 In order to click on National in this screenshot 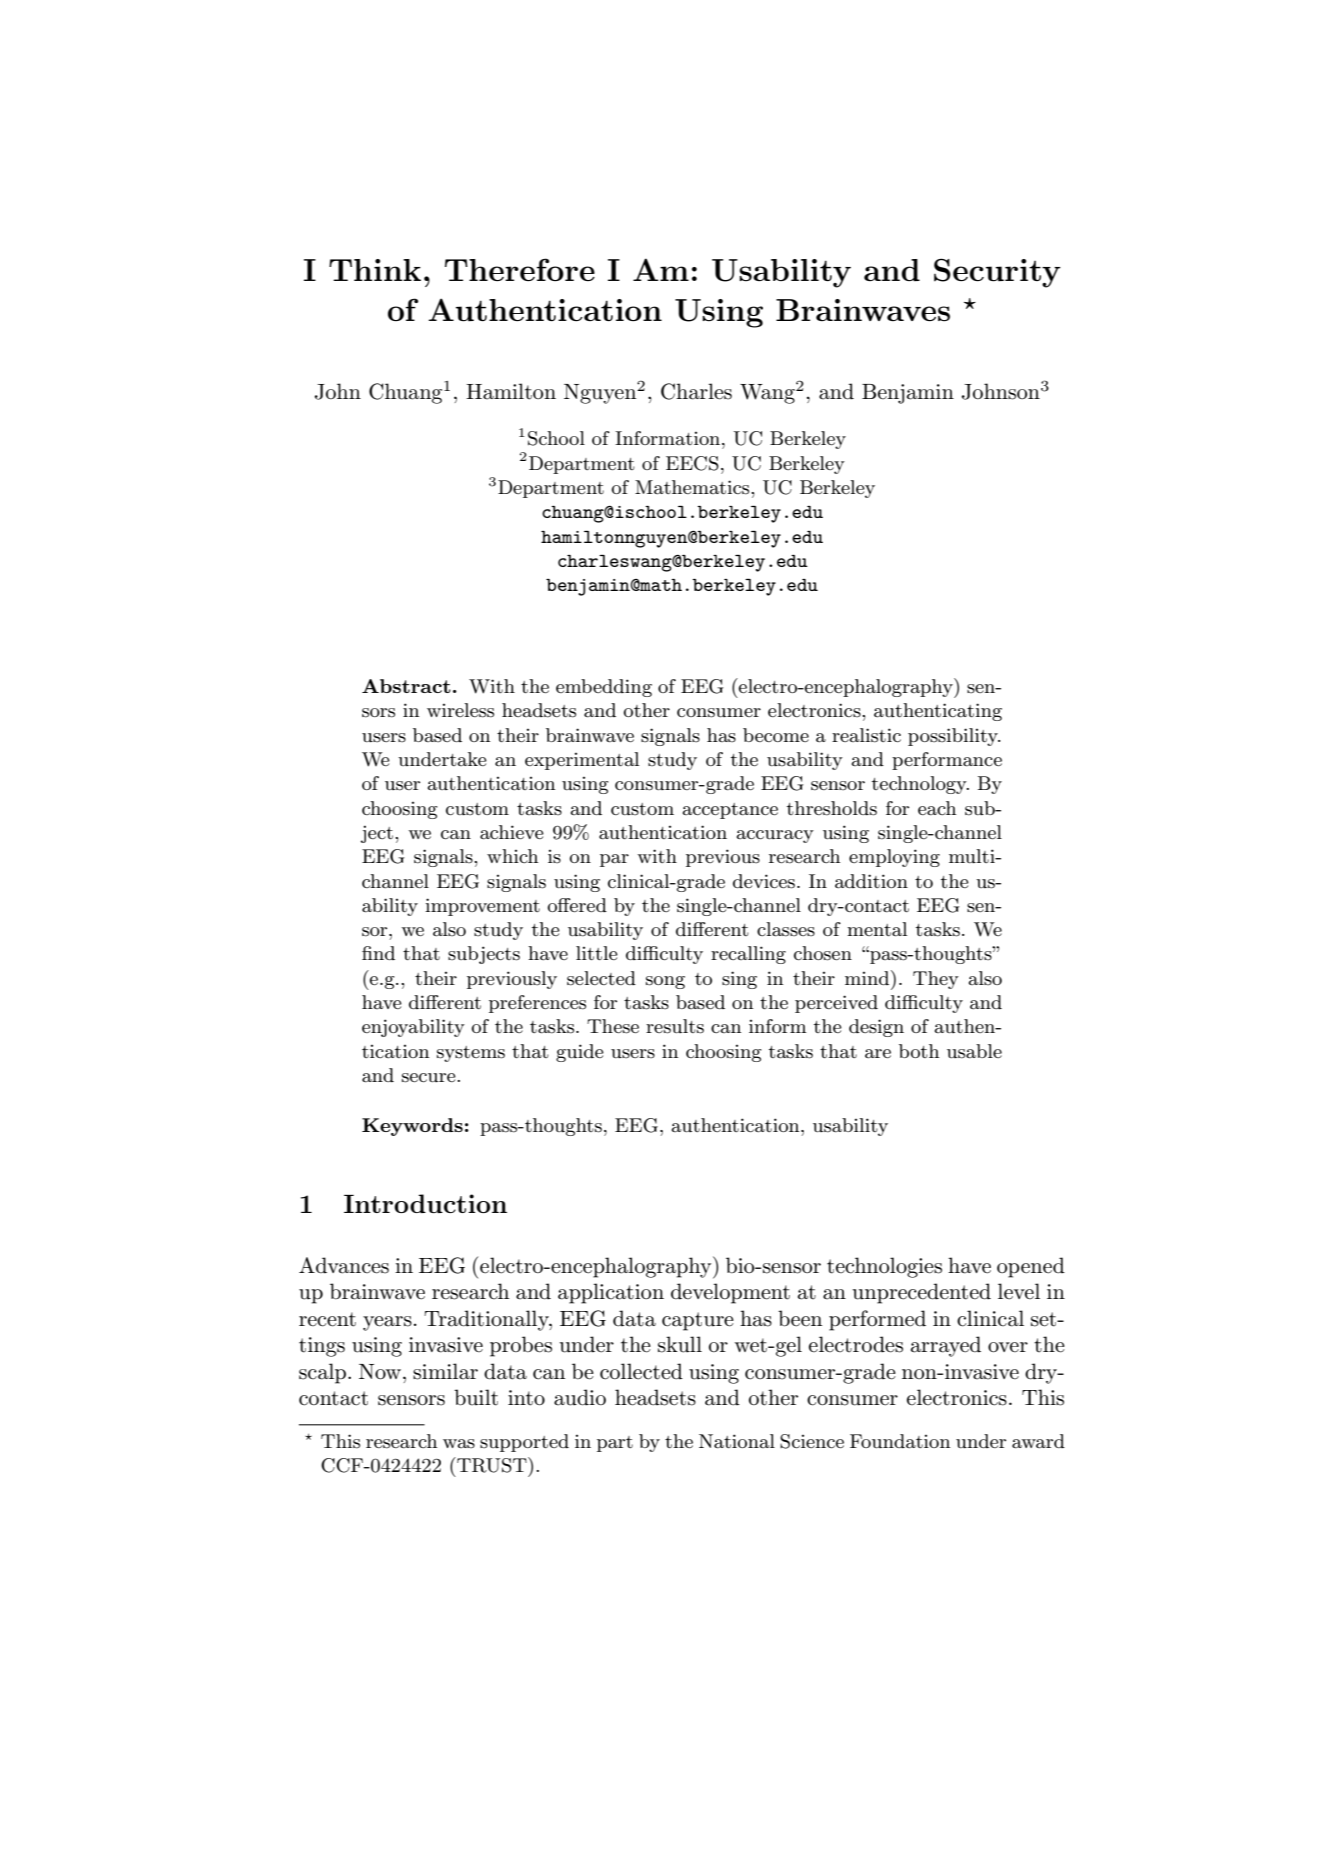, I will do `click(737, 1441)`.
